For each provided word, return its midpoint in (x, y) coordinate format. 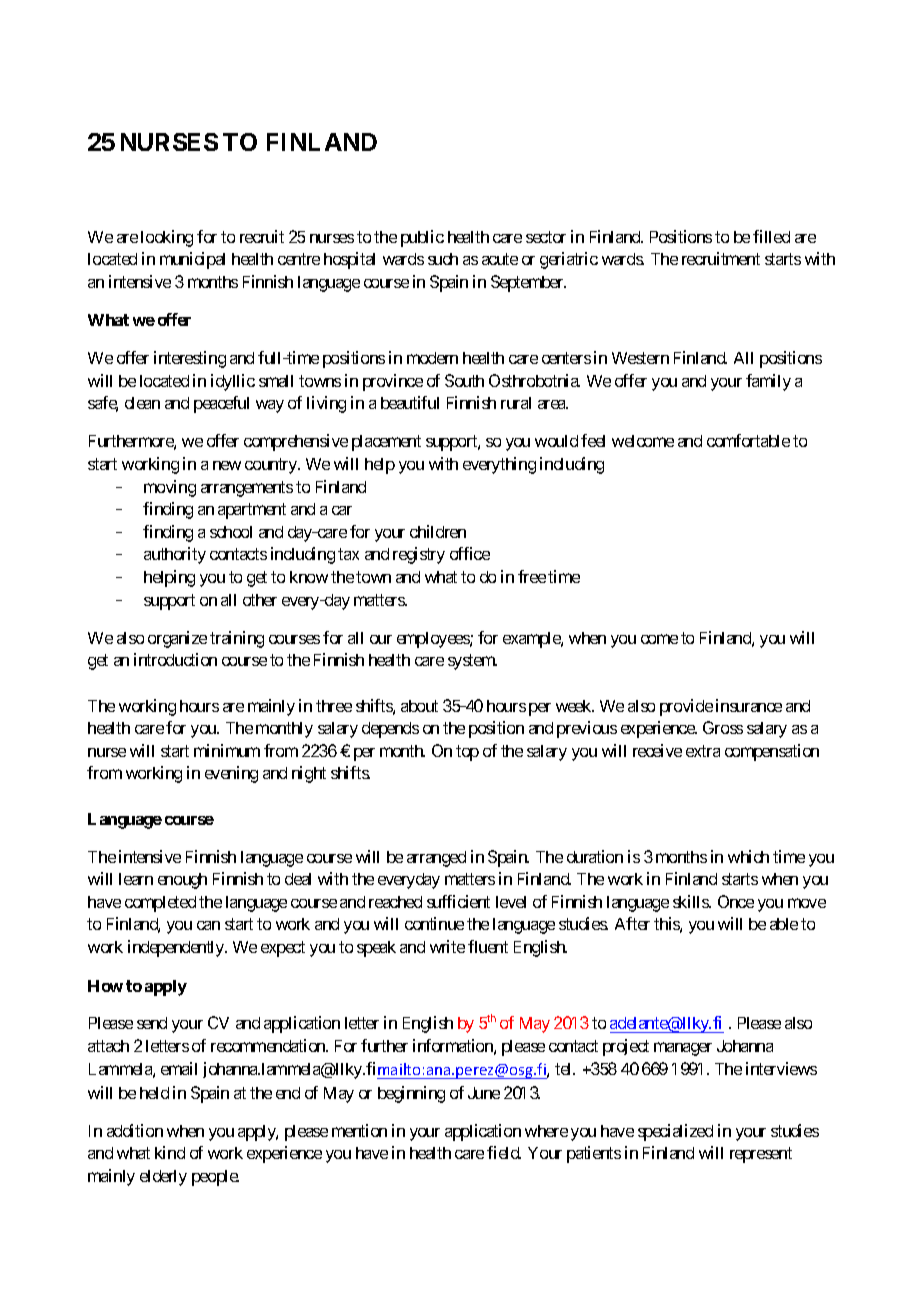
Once (736, 901)
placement (386, 443)
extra (703, 751)
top (467, 753)
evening (231, 774)
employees (434, 640)
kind (170, 1152)
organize (177, 639)
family (768, 382)
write (447, 946)
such (443, 259)
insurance (749, 705)
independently (177, 948)
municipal (192, 260)
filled (771, 236)
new (227, 465)
